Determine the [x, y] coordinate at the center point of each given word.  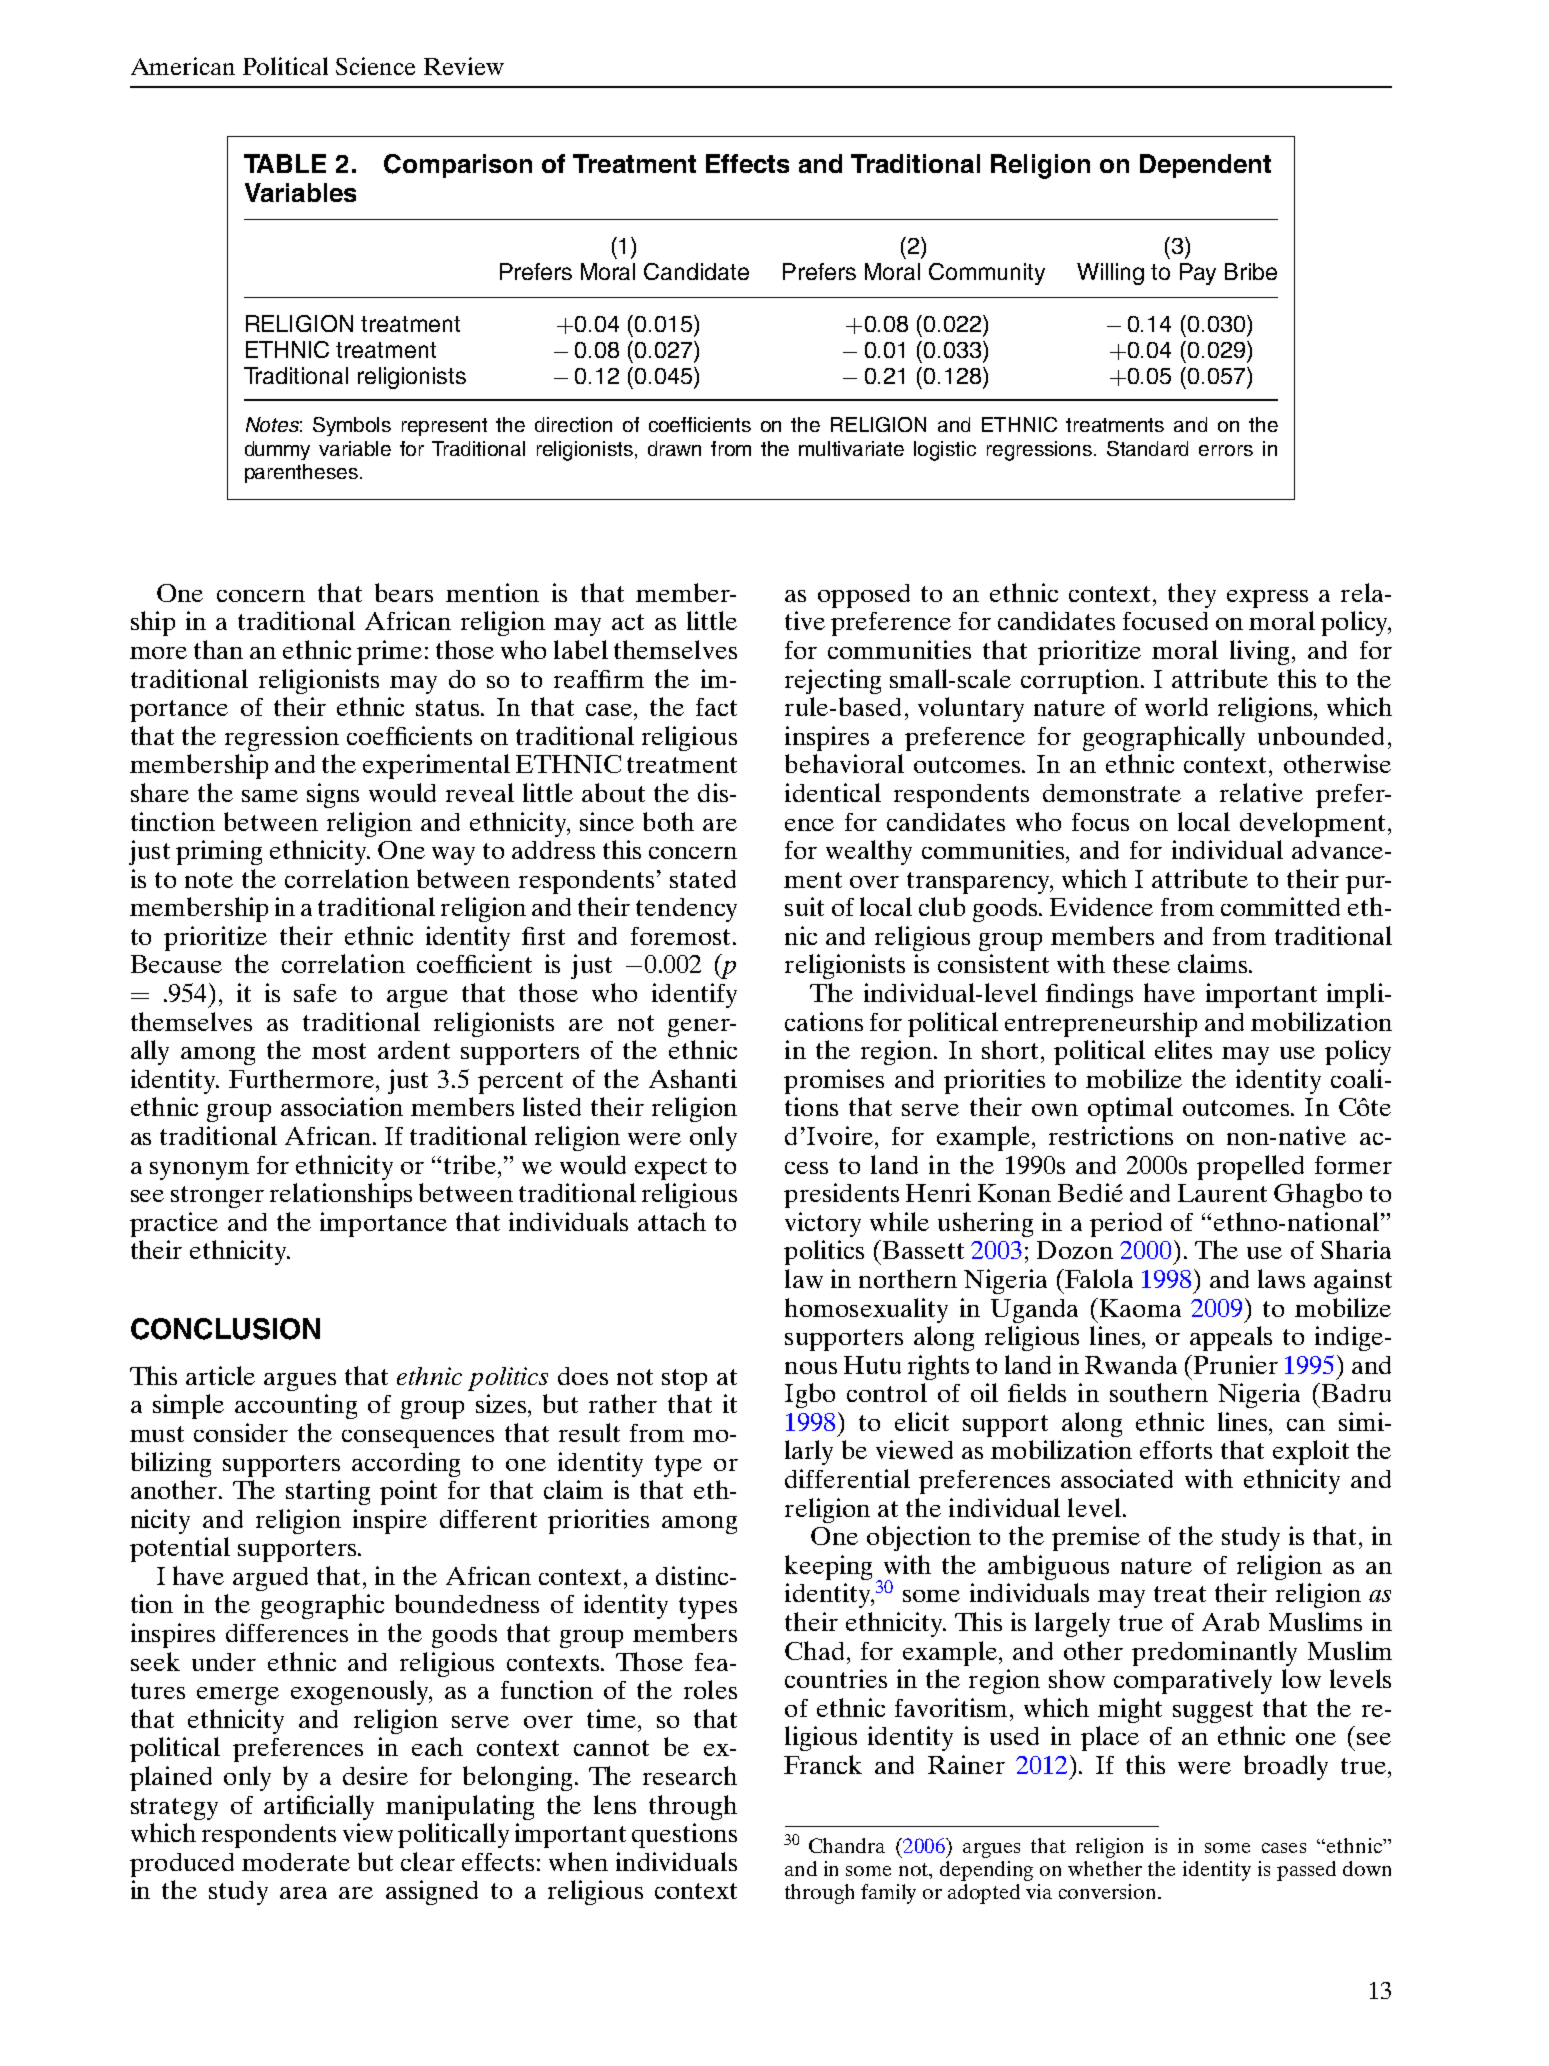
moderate [296, 1862]
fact [716, 707]
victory [823, 1224]
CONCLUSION [225, 1329]
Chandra [847, 1845]
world [1176, 706]
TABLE [285, 163]
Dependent [1205, 166]
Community [987, 274]
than [218, 649]
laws [1281, 1278]
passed [1306, 1871]
